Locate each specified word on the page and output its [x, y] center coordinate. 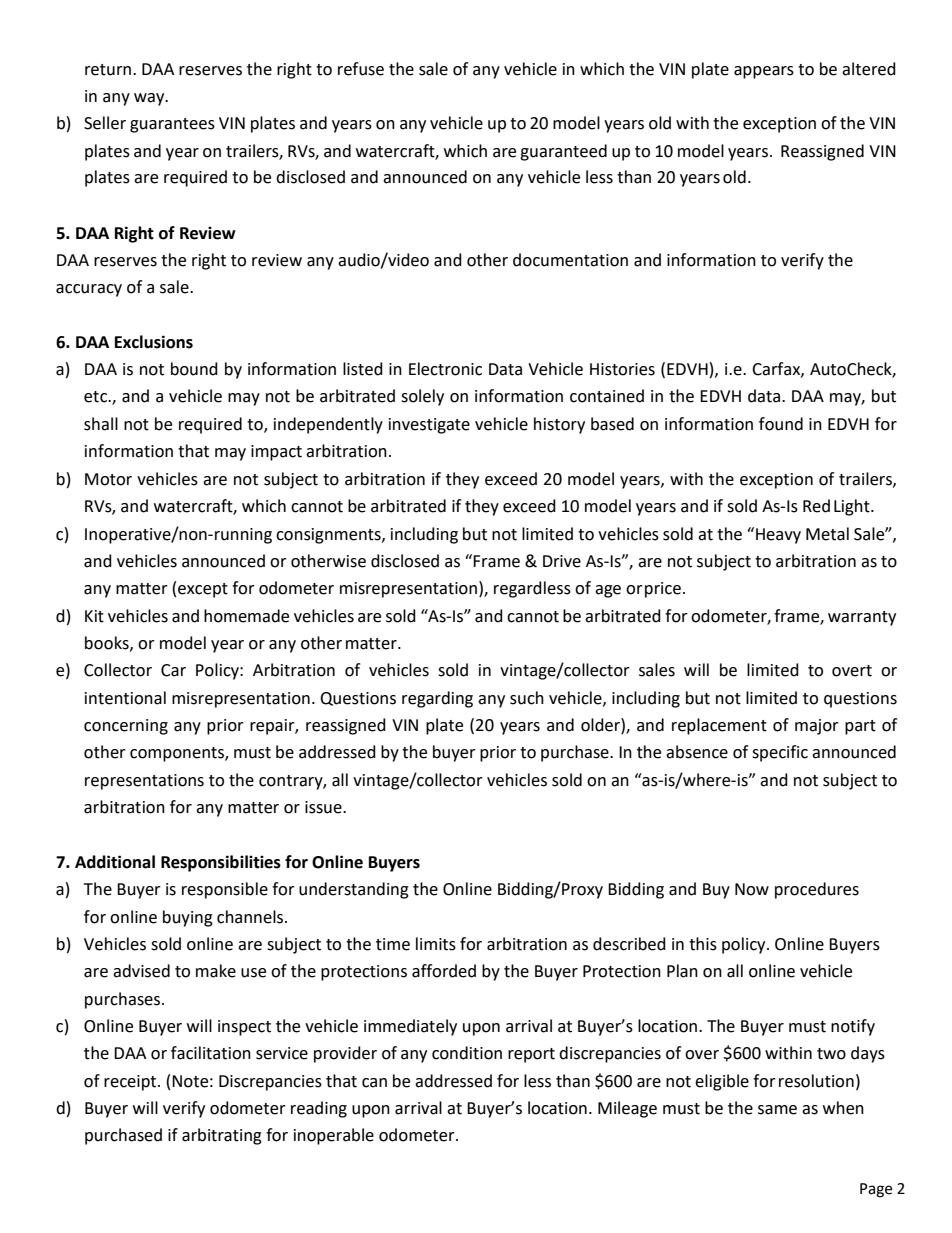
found [781, 424]
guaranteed [563, 152]
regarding [437, 699]
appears [764, 72]
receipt [131, 1083]
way [150, 99]
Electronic [445, 369]
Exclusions [154, 342]
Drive [562, 561]
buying [188, 918]
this [703, 944]
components [178, 754]
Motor [108, 479]
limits [436, 944]
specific [780, 753]
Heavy [778, 536]
